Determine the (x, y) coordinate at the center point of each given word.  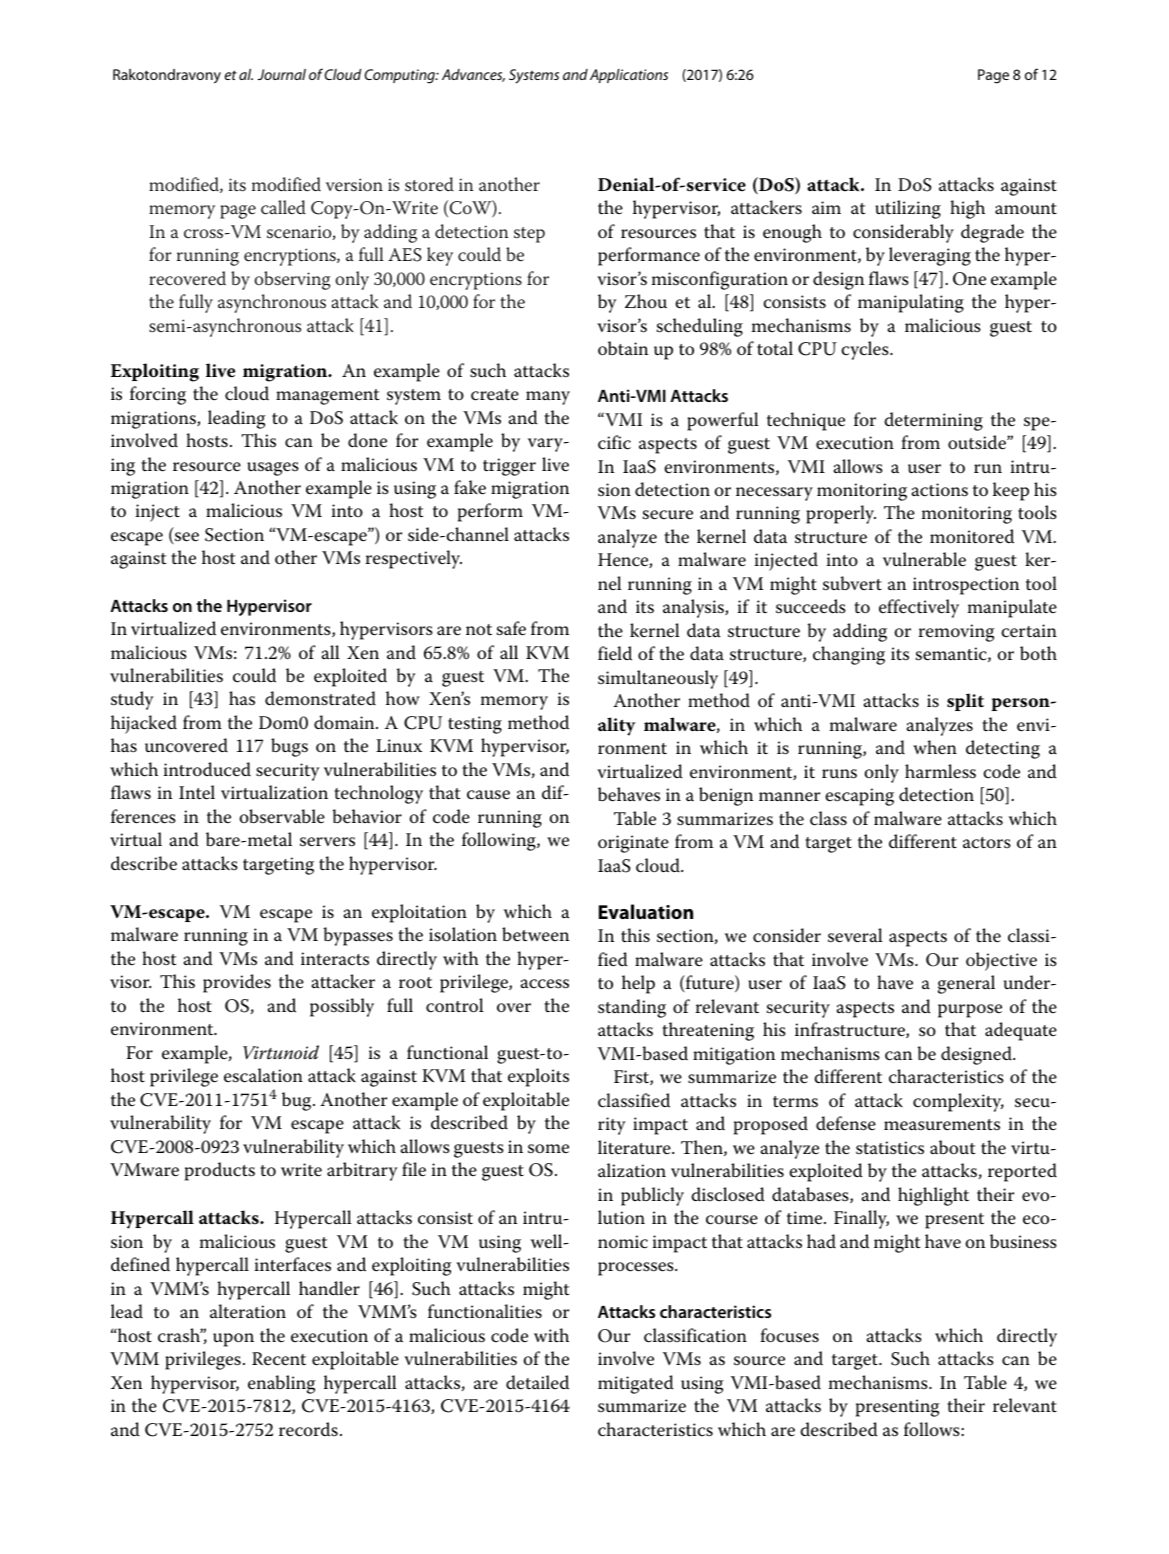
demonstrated (320, 698)
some (548, 1149)
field (615, 653)
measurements (942, 1125)
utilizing (908, 209)
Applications (629, 76)
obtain (623, 348)
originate (633, 844)
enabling (281, 1384)
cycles (866, 350)
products (220, 1171)
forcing (158, 395)
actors (987, 843)
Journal (282, 74)
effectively (919, 608)
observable (282, 816)
